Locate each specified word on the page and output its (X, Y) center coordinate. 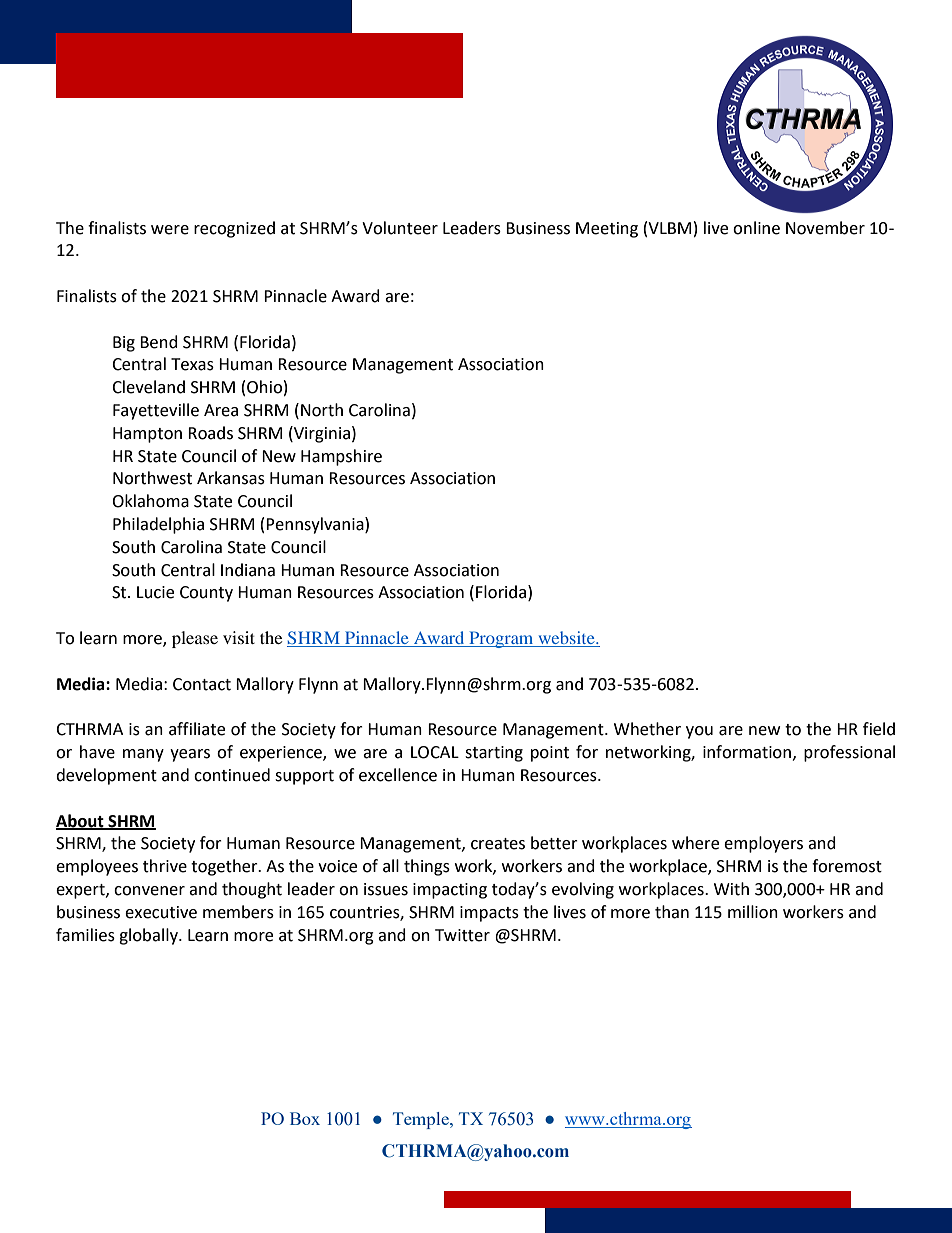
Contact (202, 684)
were (170, 230)
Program (501, 639)
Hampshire (341, 457)
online (756, 228)
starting (494, 754)
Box (305, 1118)
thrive (165, 866)
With (731, 889)
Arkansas (231, 478)
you (699, 732)
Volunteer (400, 228)
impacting (450, 891)
